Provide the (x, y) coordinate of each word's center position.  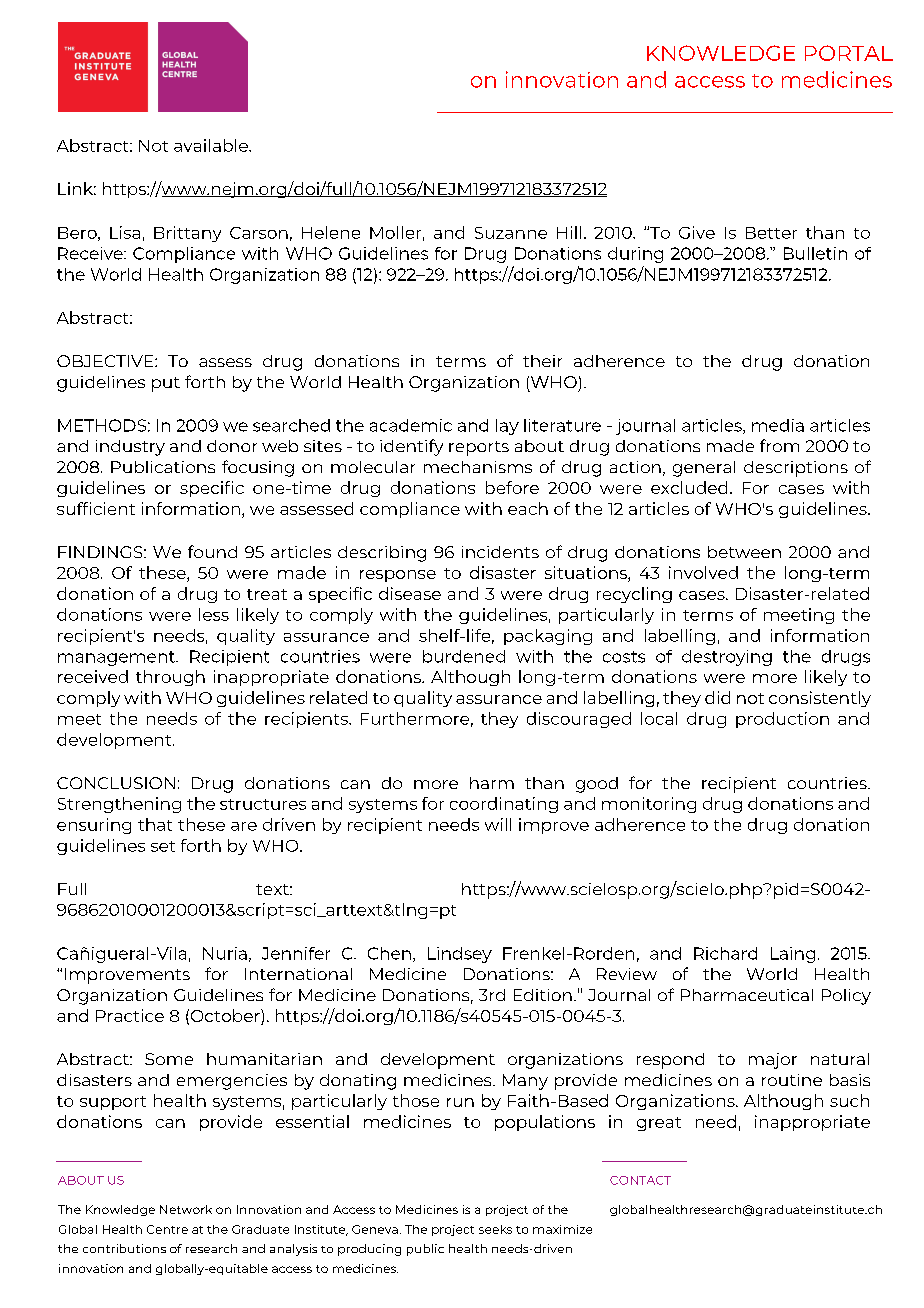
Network (186, 1209)
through (170, 678)
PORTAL (849, 53)
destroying (727, 658)
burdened (464, 656)
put (166, 384)
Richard (725, 953)
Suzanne (511, 233)
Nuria (225, 953)
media (778, 425)
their (542, 361)
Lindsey (460, 955)
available (212, 145)
